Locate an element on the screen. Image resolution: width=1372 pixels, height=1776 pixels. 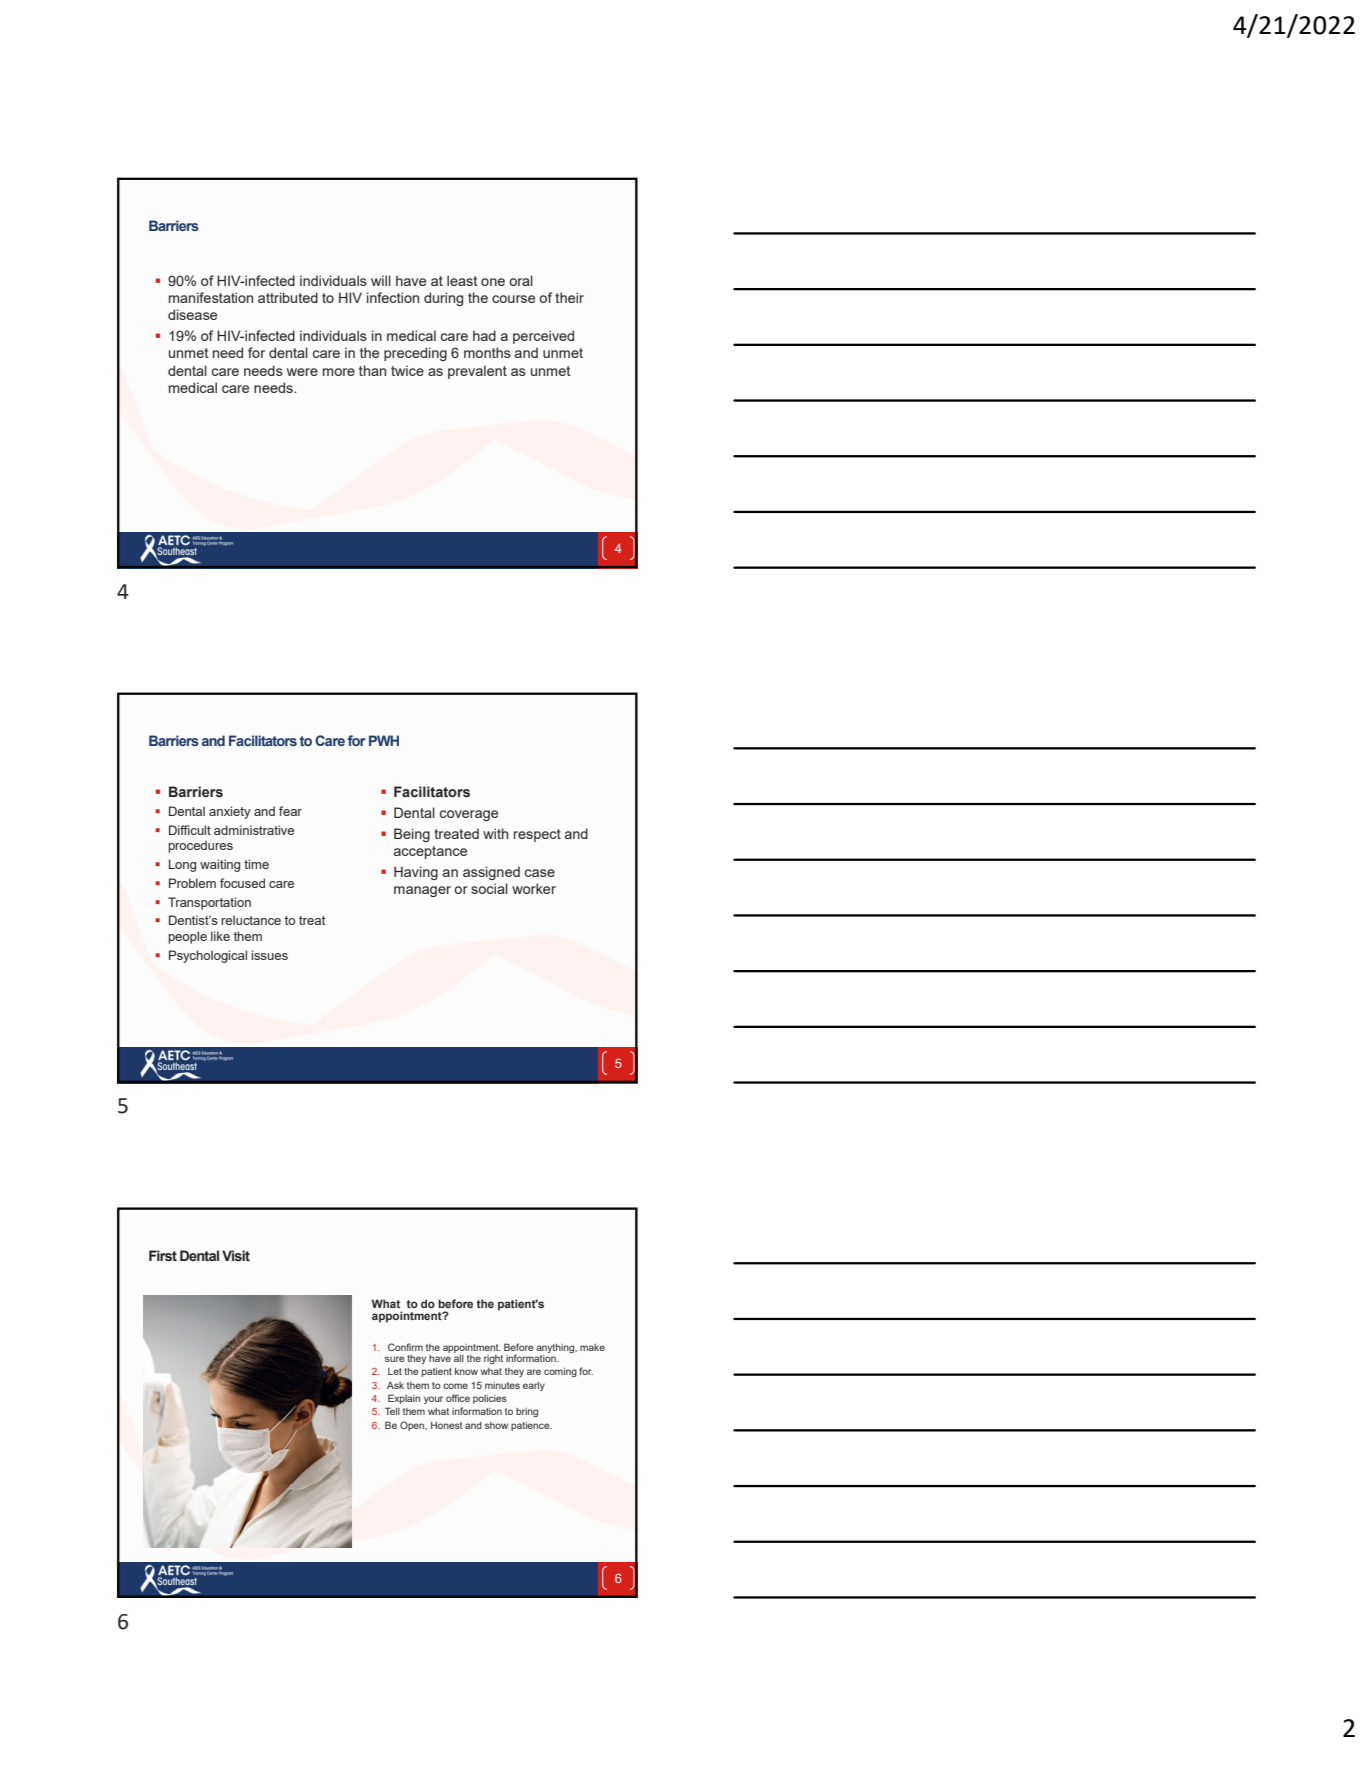
manifestation is located at coordinates (211, 297).
